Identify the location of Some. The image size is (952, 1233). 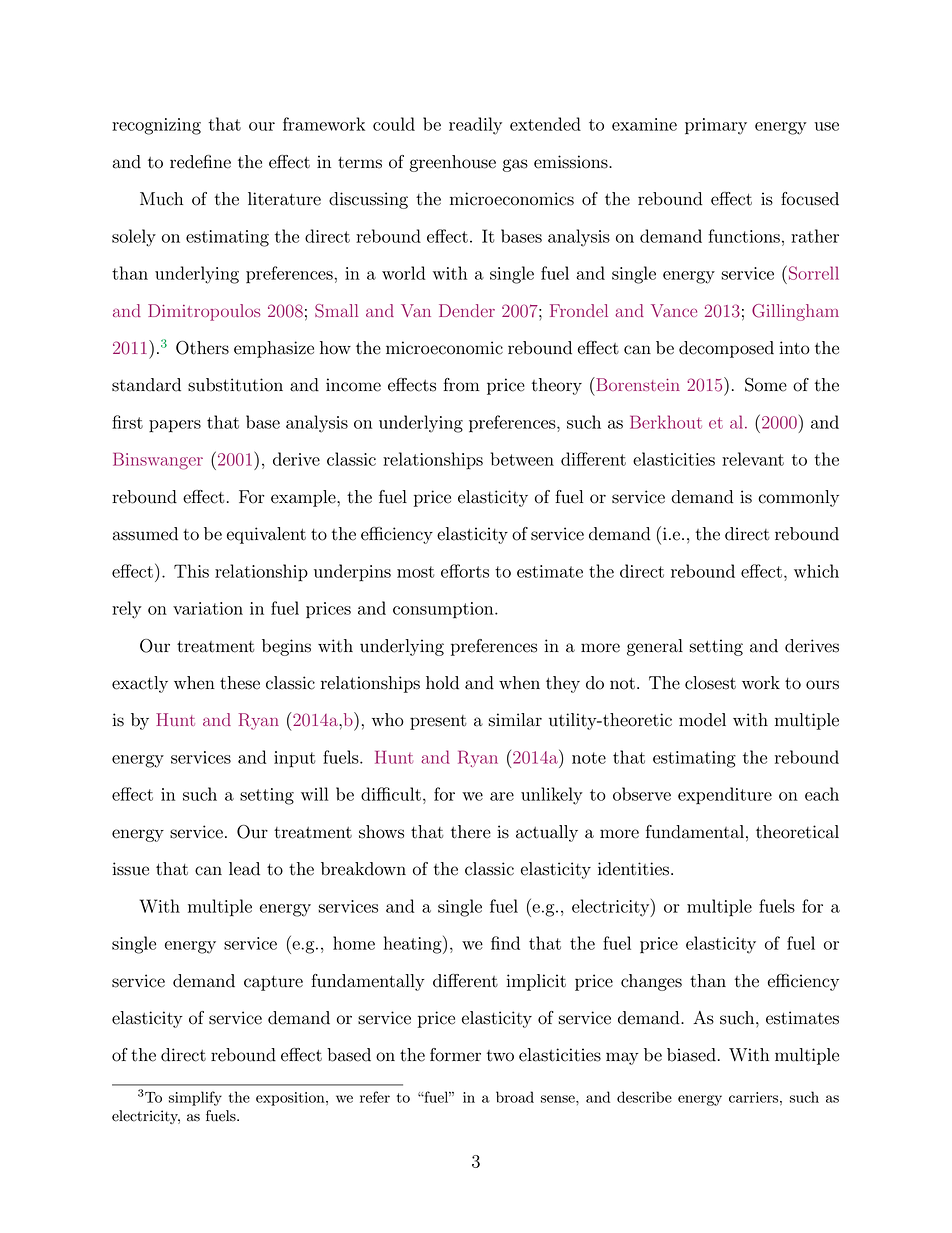
(766, 385).
